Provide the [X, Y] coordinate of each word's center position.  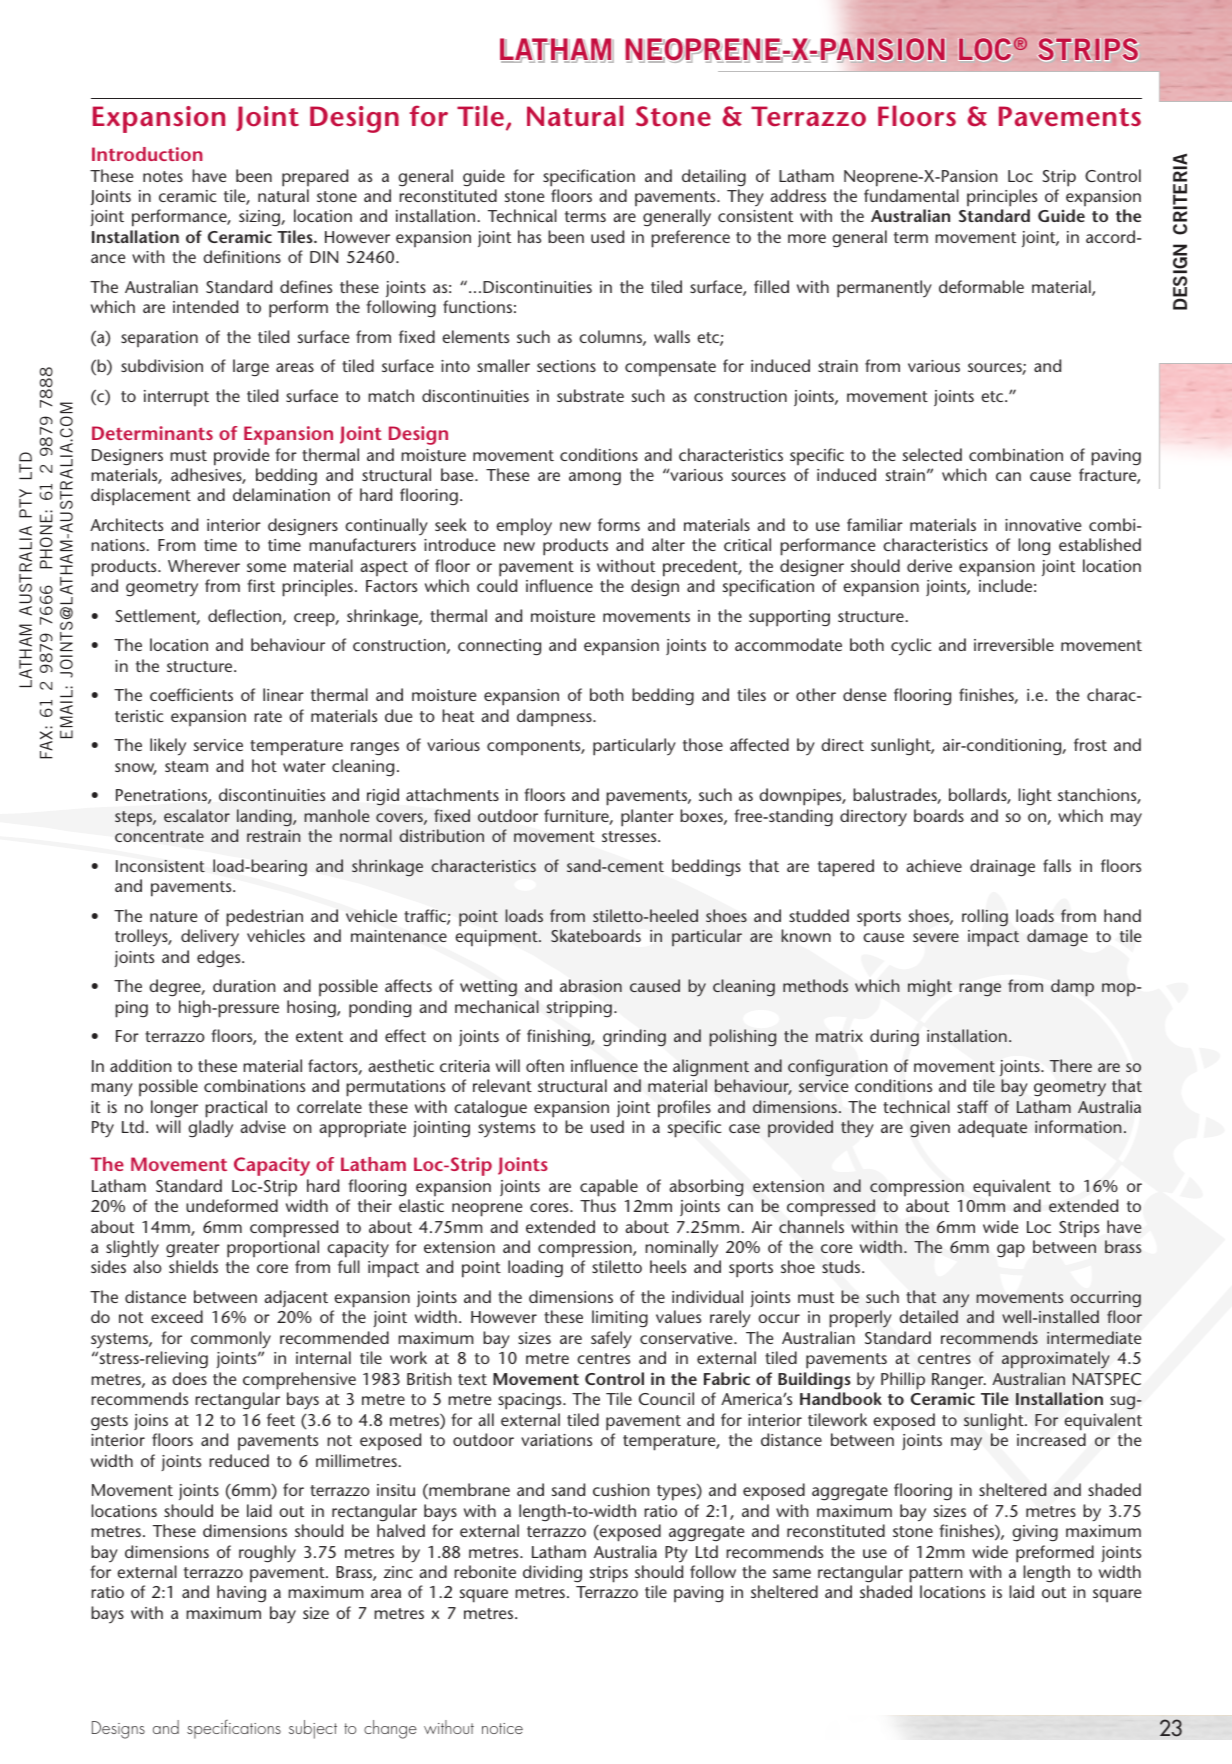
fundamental [911, 195]
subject [313, 1729]
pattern [935, 1575]
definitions [242, 256]
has [529, 236]
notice [502, 1728]
